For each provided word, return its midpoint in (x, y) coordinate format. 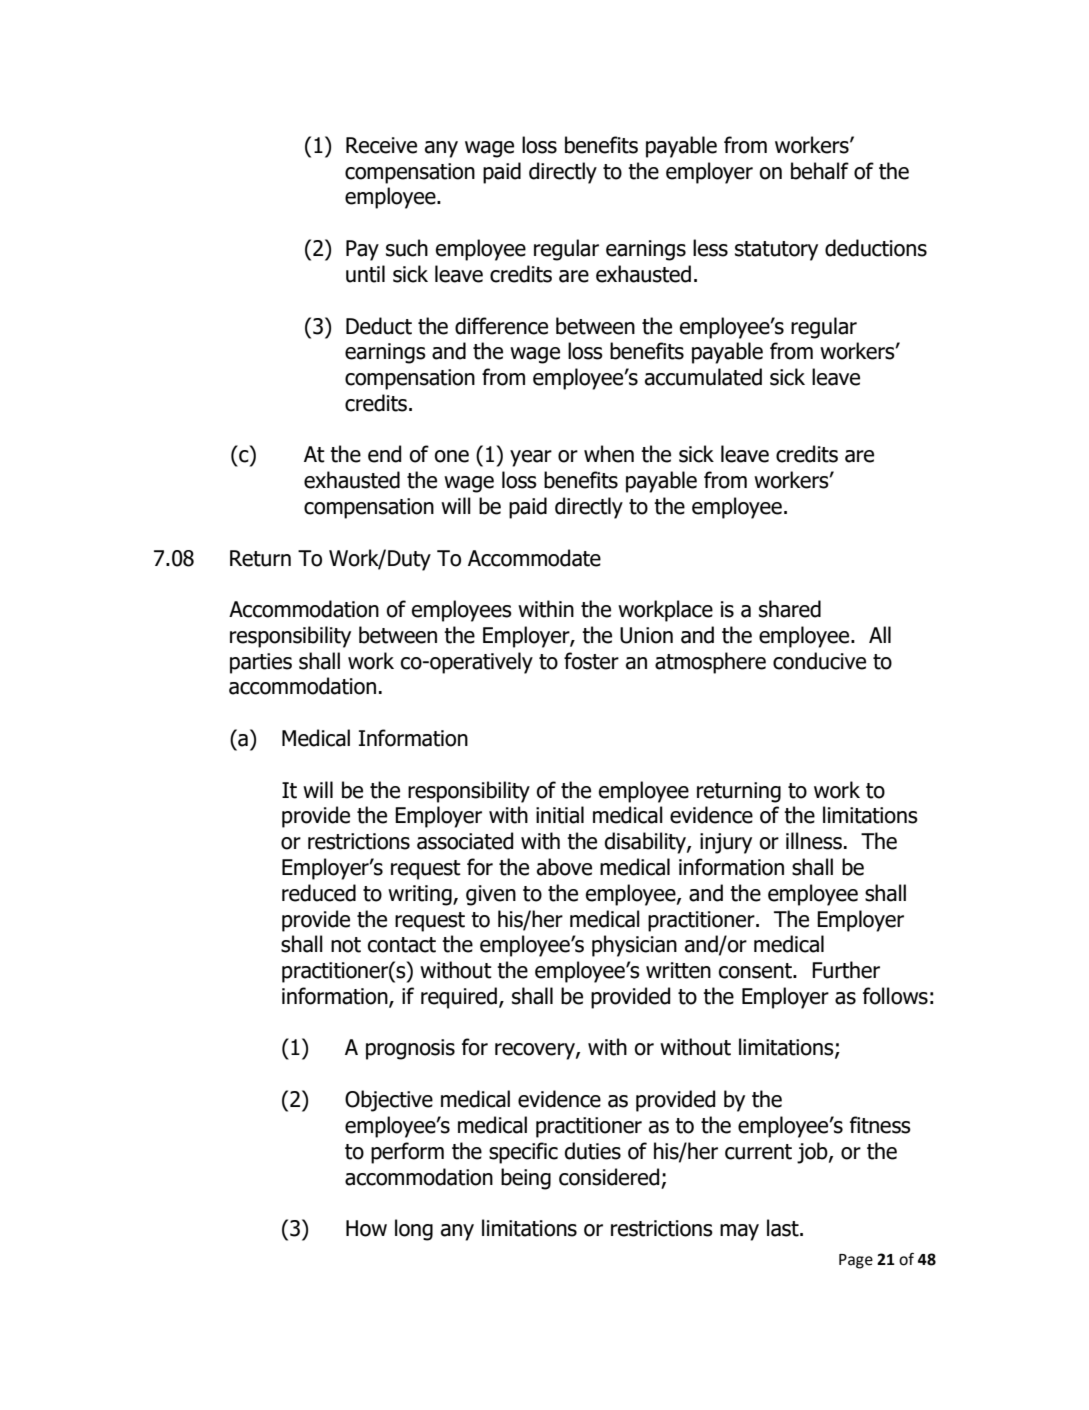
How (366, 1228)
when (609, 454)
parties (261, 663)
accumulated (703, 377)
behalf (820, 171)
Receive (381, 145)
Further (846, 970)
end (384, 454)
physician (634, 946)
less (710, 248)
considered (609, 1177)
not (346, 945)
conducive (819, 661)
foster (591, 661)
